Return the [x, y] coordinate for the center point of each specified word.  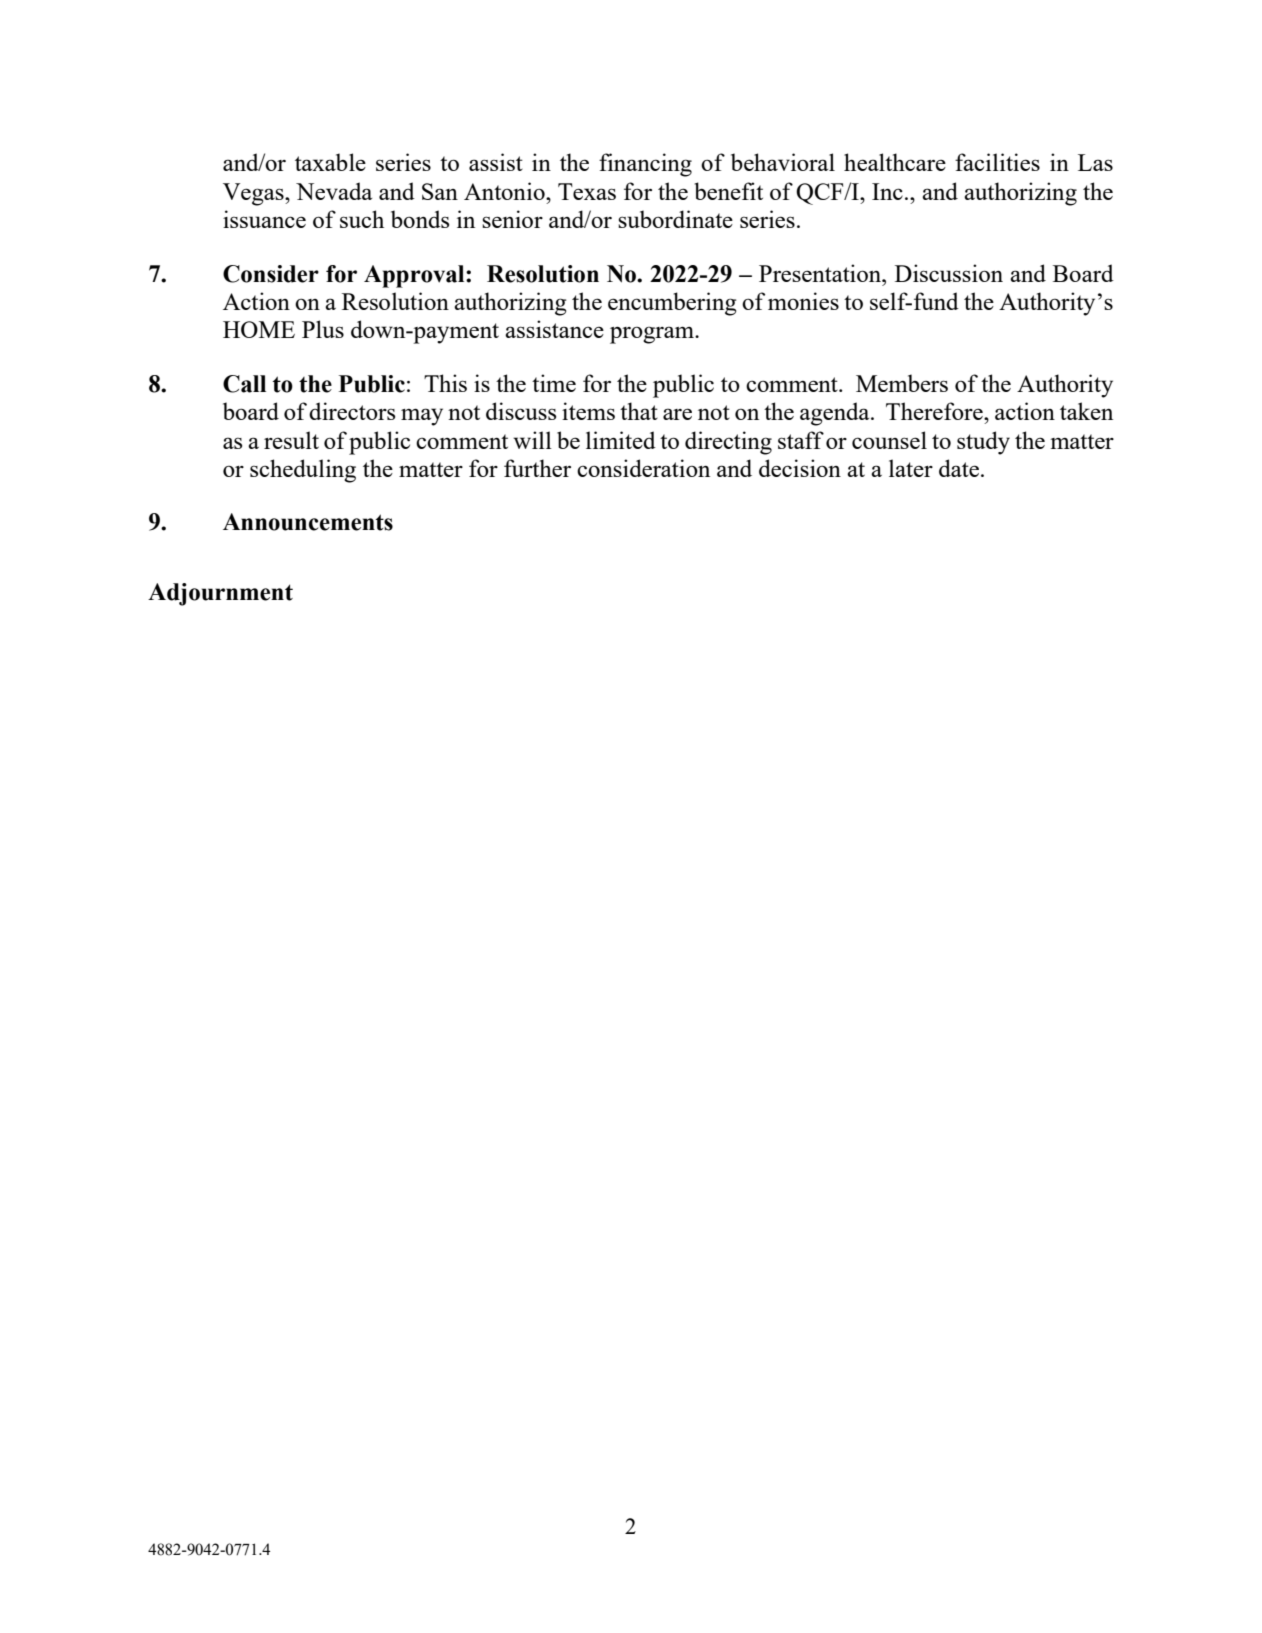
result [291, 440]
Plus [323, 329]
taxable [330, 162]
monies [803, 301]
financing [645, 165]
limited [621, 440]
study [983, 443]
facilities [997, 162]
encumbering [672, 304]
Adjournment [220, 594]
